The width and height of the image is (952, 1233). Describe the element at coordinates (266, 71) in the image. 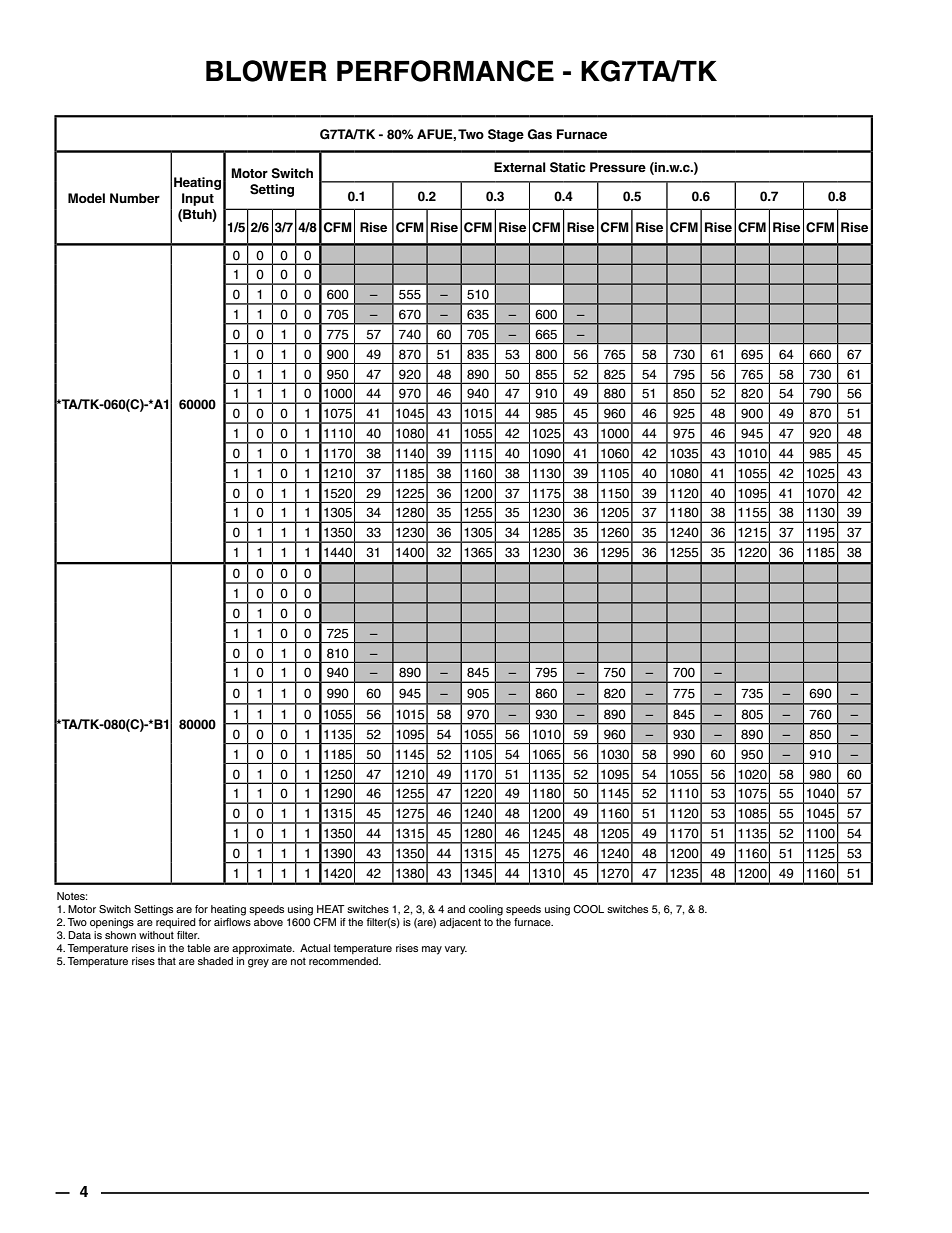

I see `BLOWER` at that location.
